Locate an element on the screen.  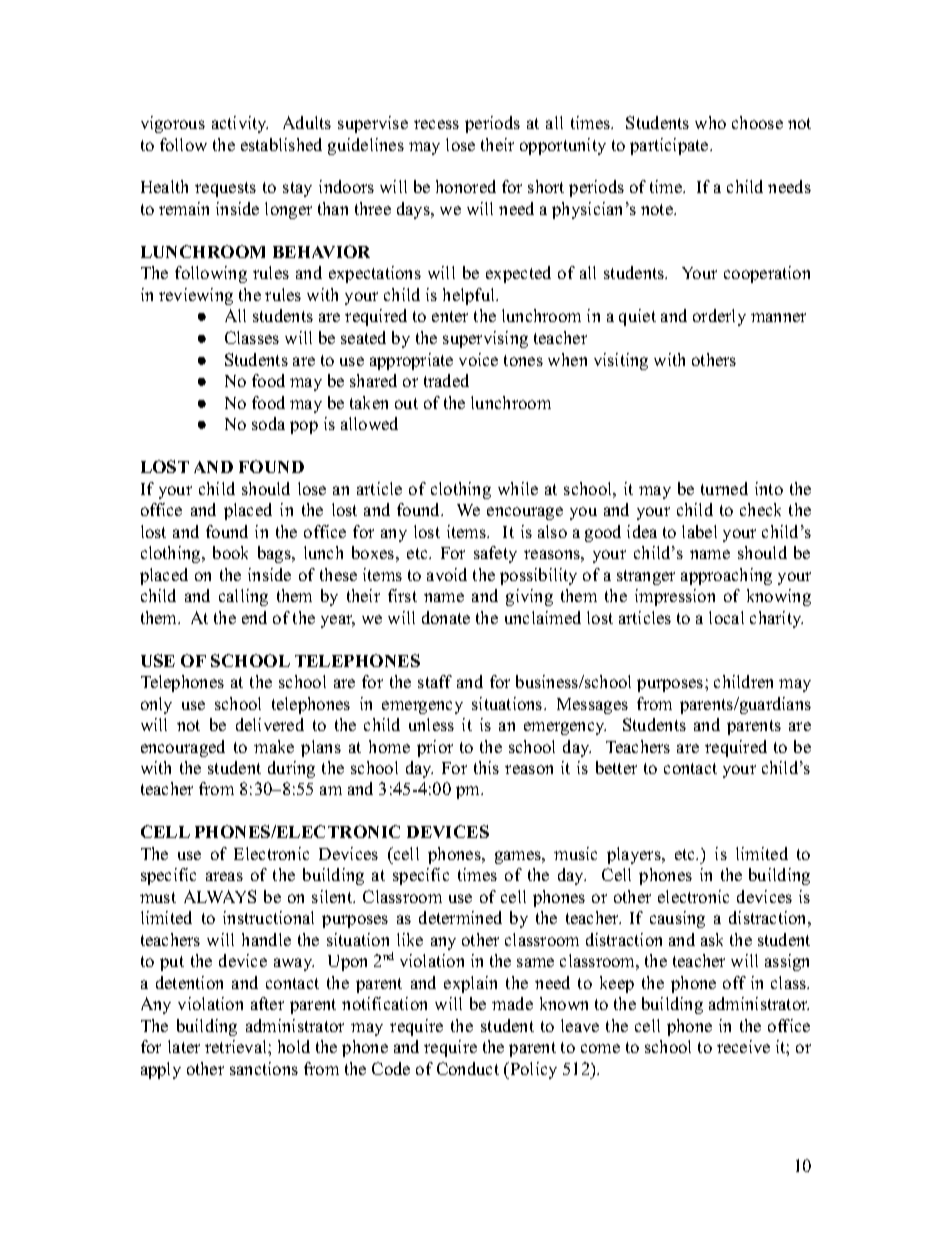
soda is located at coordinates (268, 423).
